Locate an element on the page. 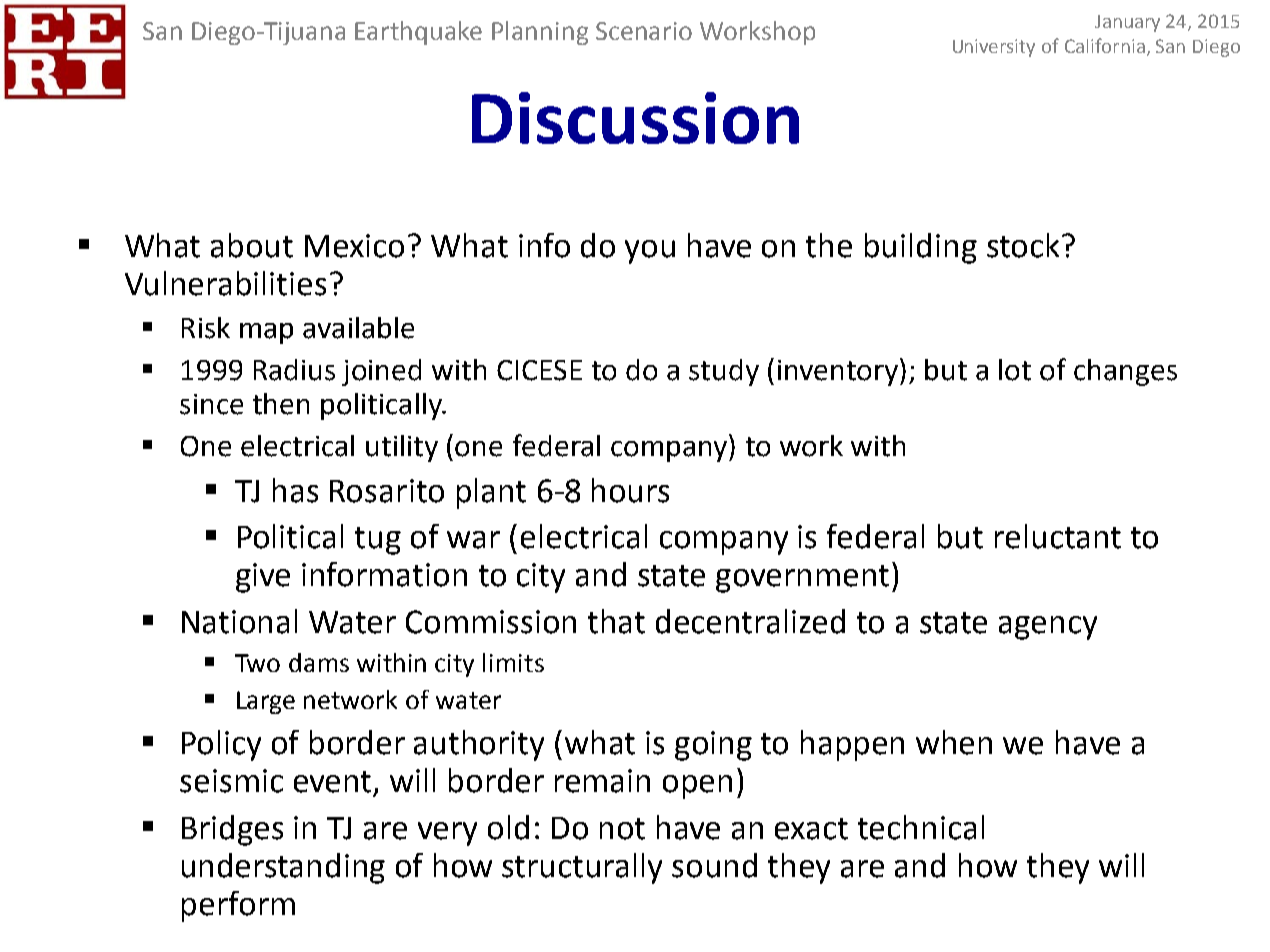 The image size is (1270, 952). agency is located at coordinates (1048, 628).
